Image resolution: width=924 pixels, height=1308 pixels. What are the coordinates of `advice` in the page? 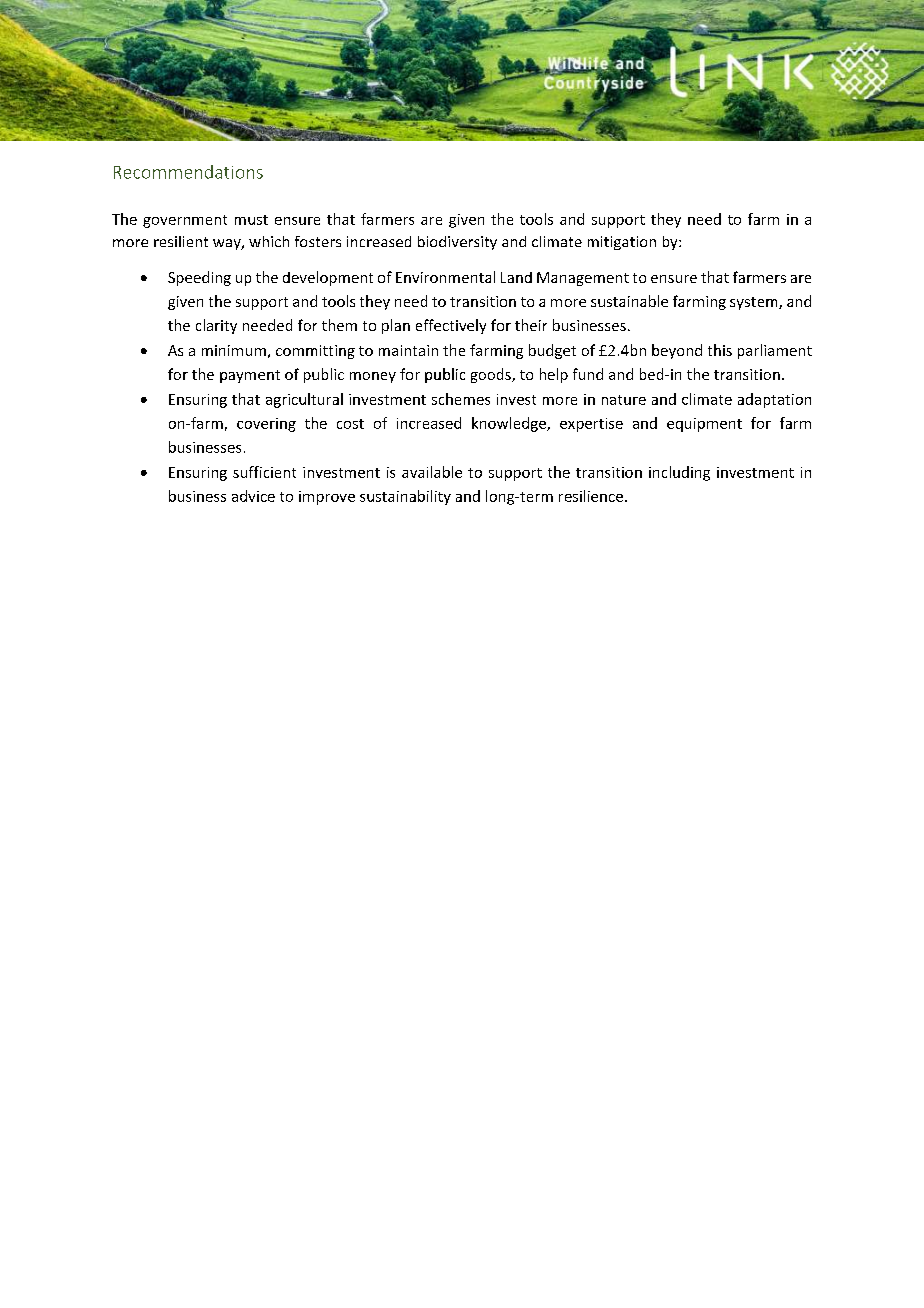 It's located at (253, 496).
